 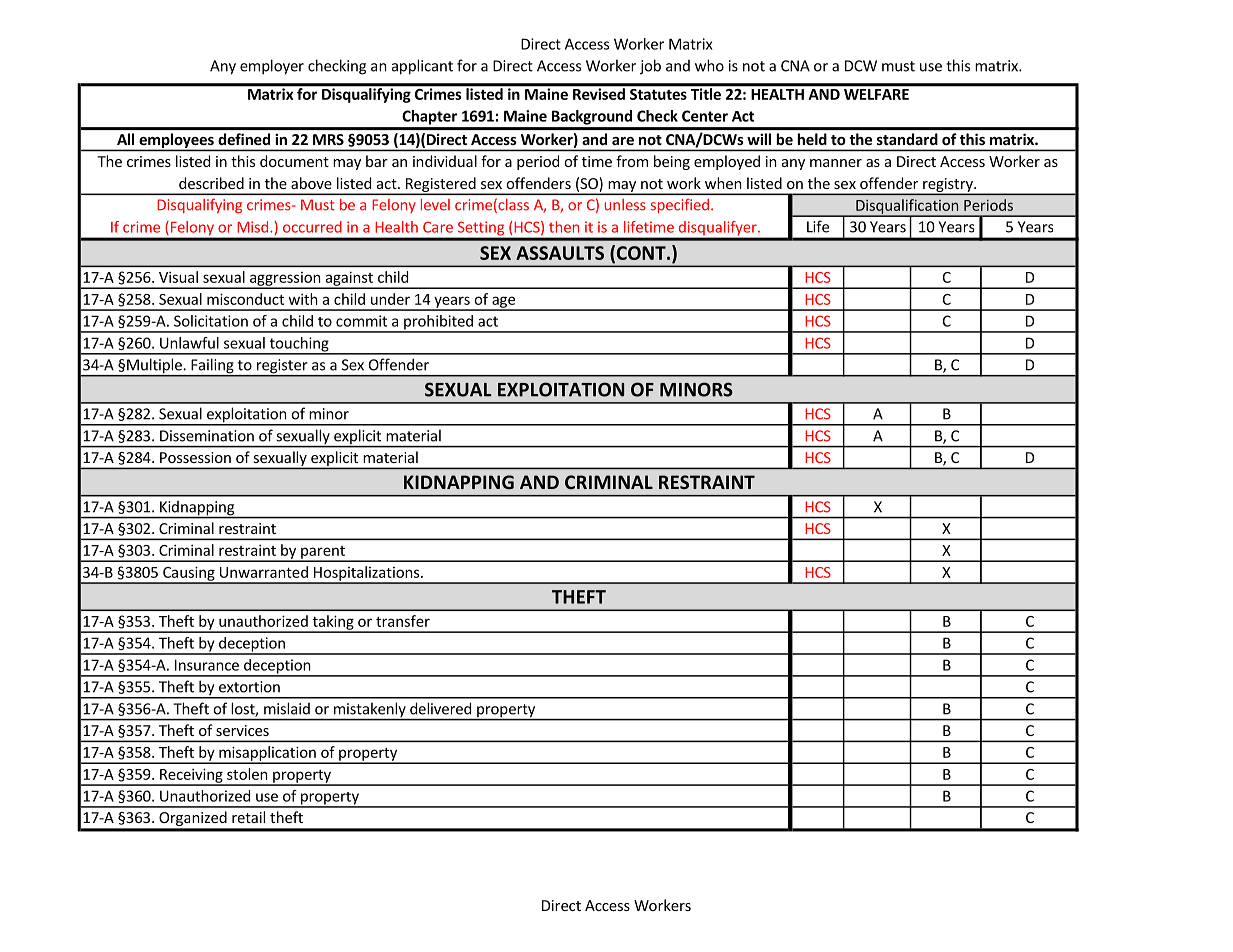 I want to click on aggression, so click(x=284, y=280).
